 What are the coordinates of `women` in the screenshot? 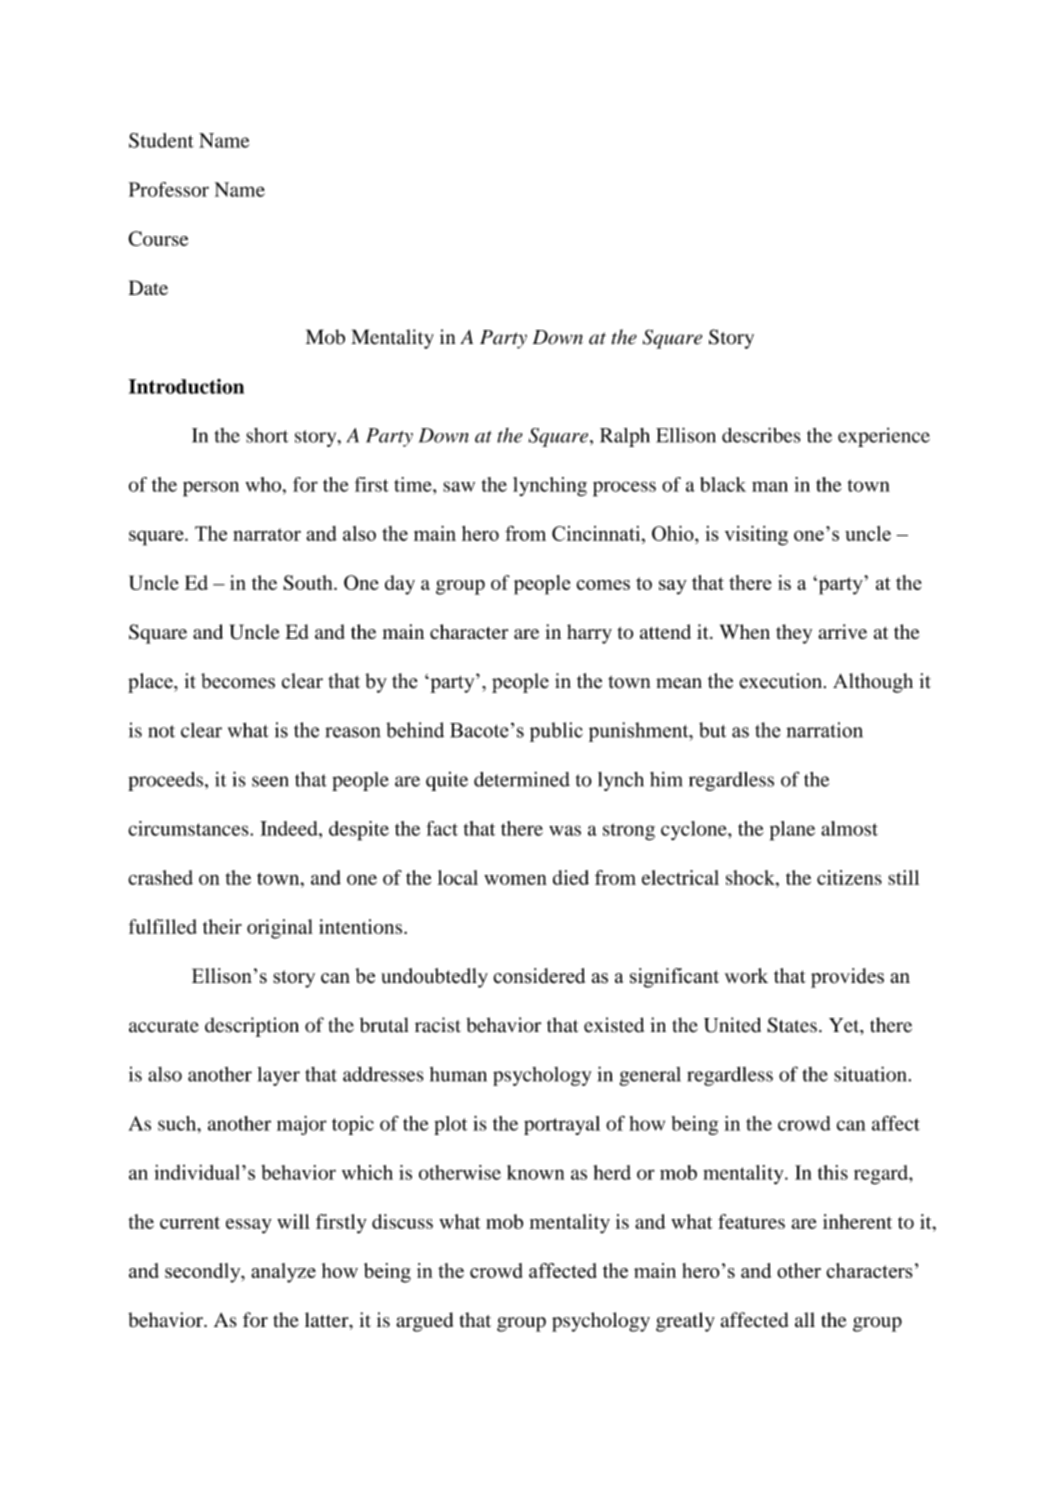 It's located at (515, 879).
